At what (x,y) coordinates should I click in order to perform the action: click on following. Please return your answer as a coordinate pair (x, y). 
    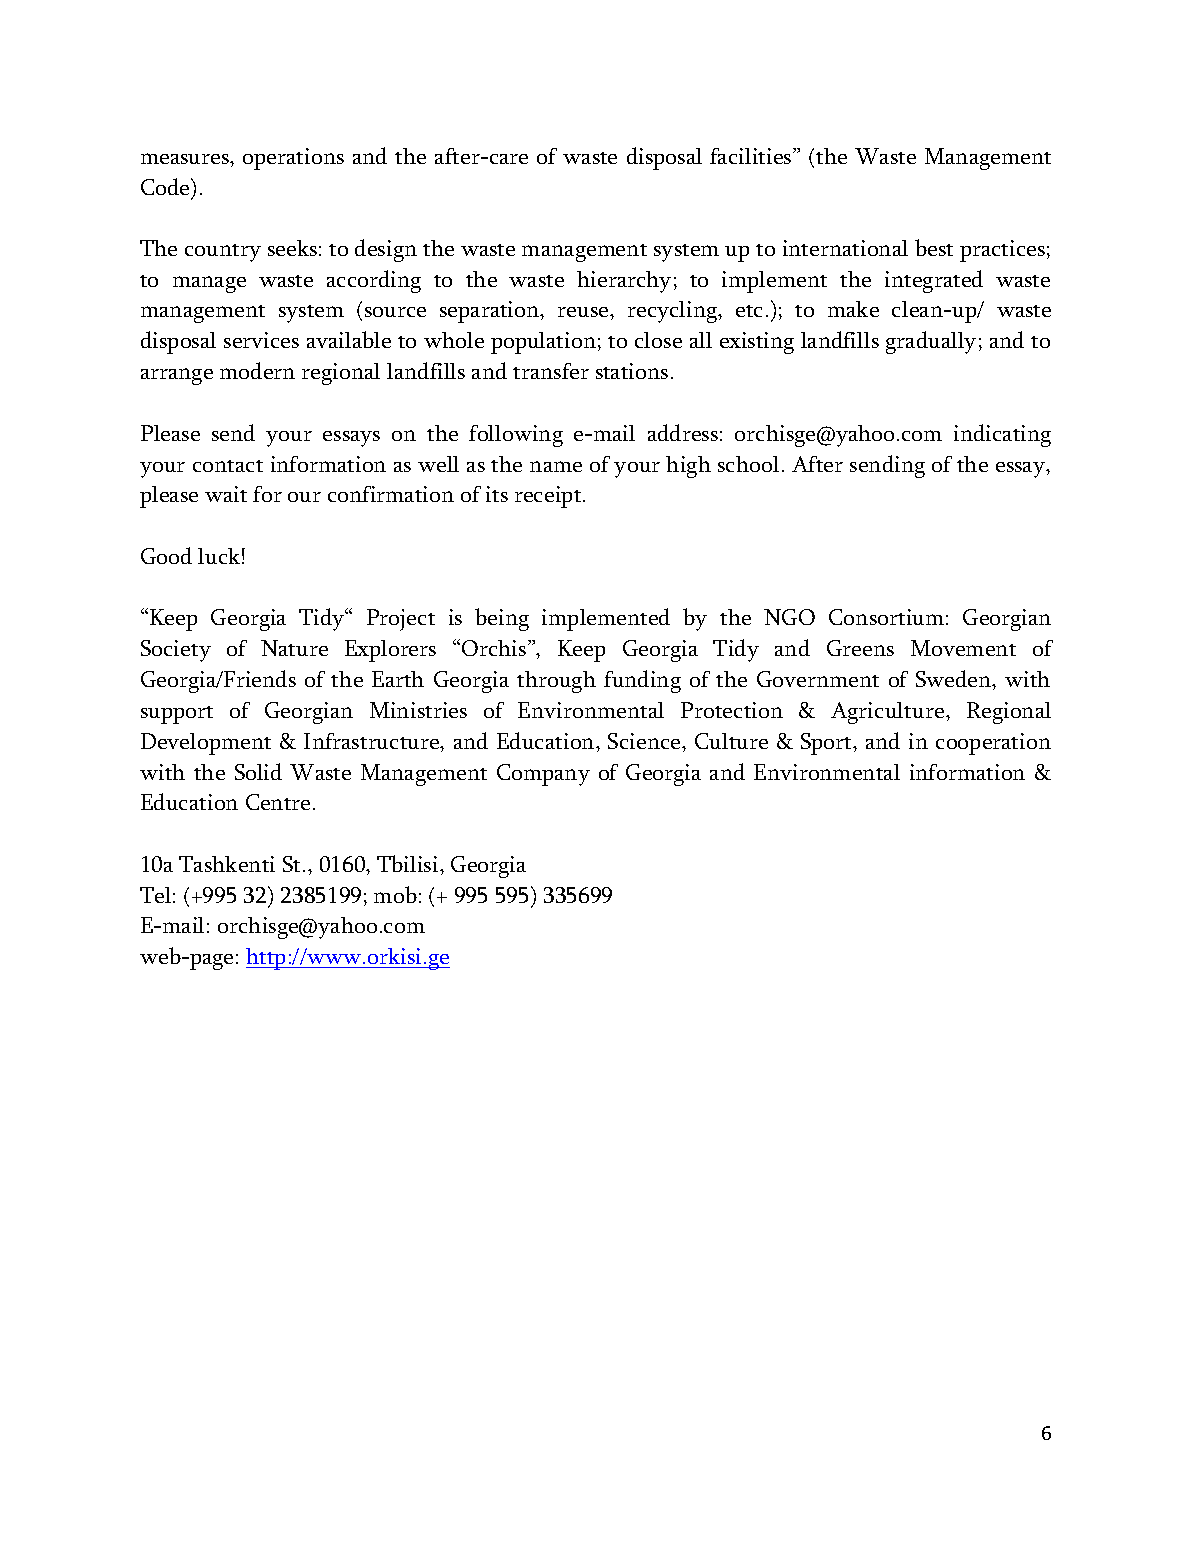
    Looking at the image, I should click on (516, 436).
